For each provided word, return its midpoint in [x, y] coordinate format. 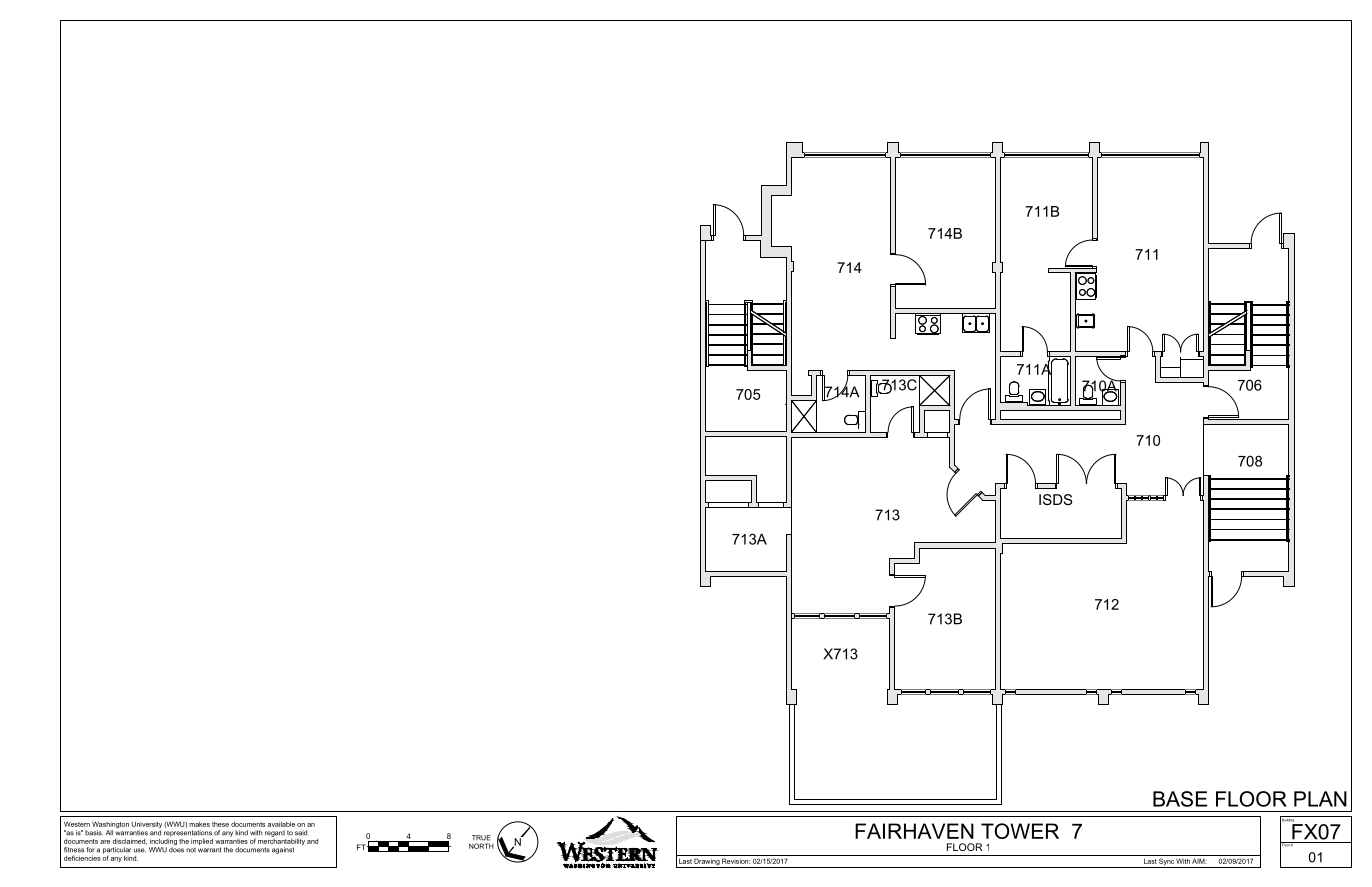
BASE [1180, 799]
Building [1288, 820]
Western [77, 824]
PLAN [1320, 799]
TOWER [1020, 831]
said [301, 833]
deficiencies [82, 858]
